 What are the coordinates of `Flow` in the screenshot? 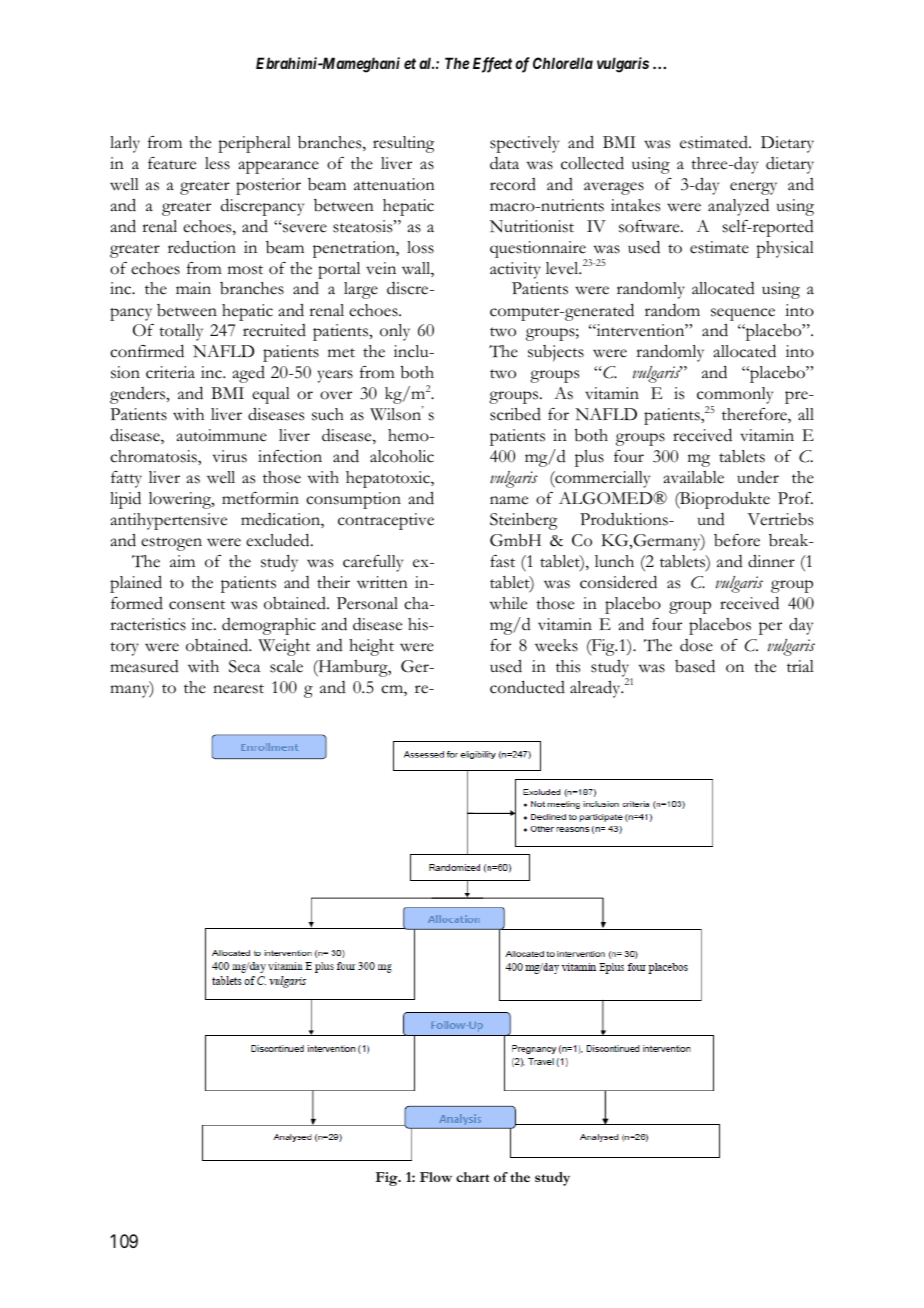 It's located at (436, 1177).
